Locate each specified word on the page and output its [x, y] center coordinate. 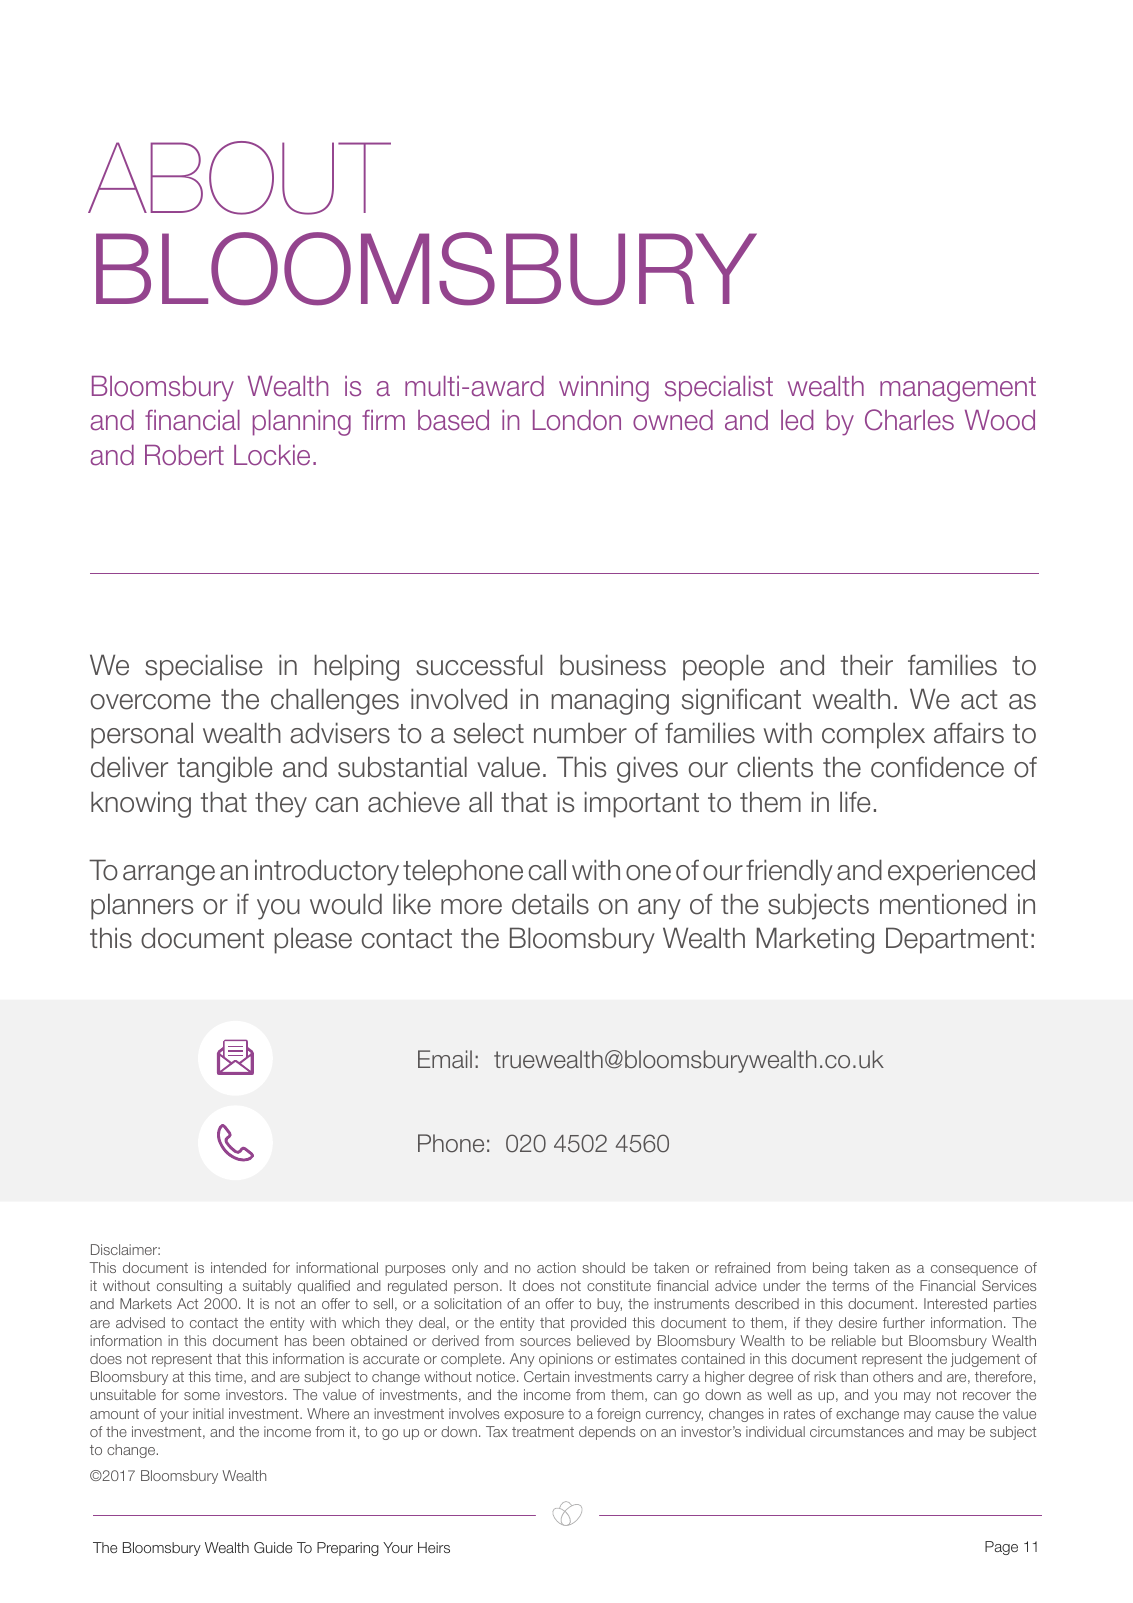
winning [604, 389]
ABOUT [239, 178]
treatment [543, 1432]
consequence [974, 1270]
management [958, 389]
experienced [961, 872]
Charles [909, 420]
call [547, 870]
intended [238, 1267]
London [577, 420]
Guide [273, 1547]
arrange [169, 875]
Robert [184, 455]
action [556, 1267]
